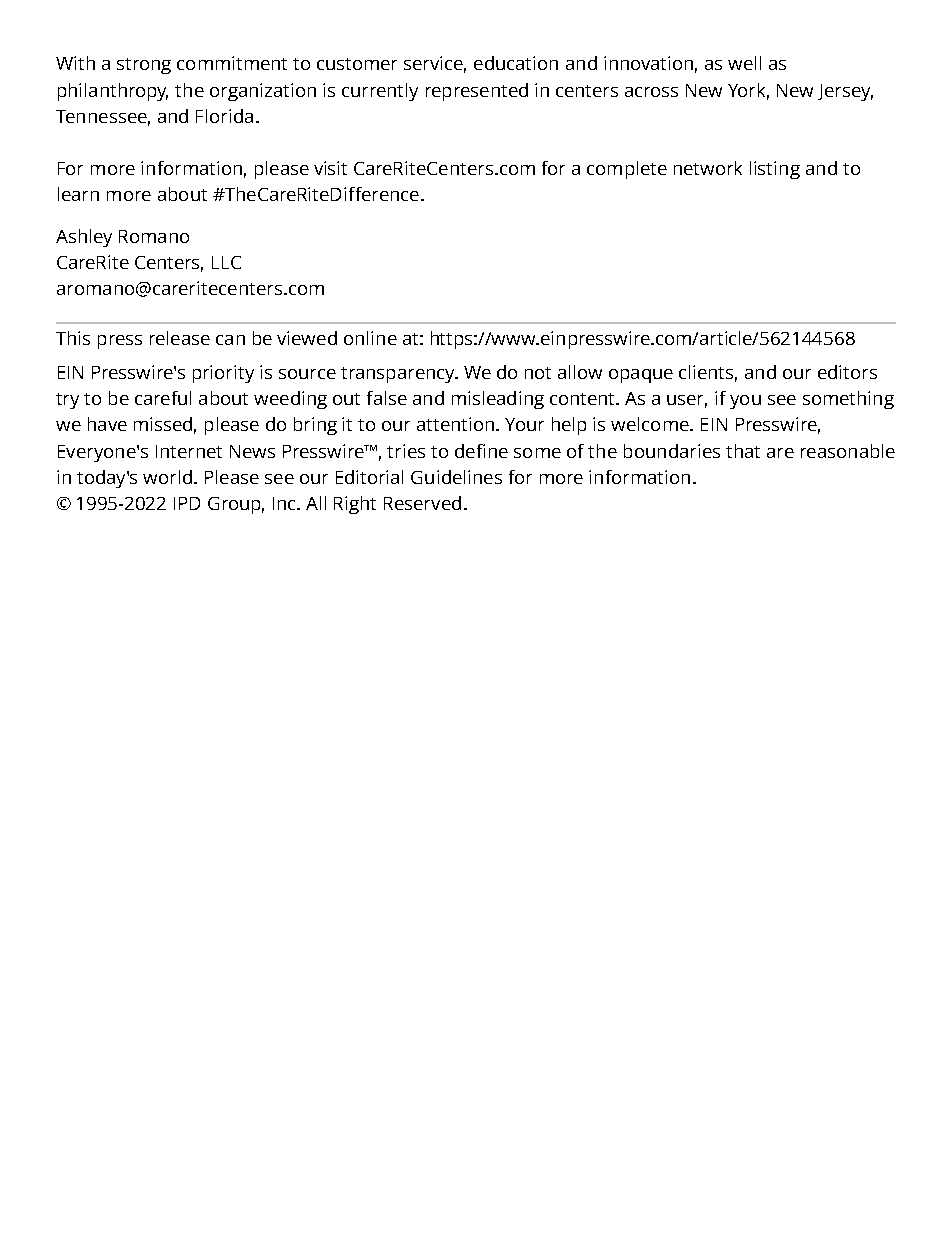  What do you see at coordinates (163, 398) in the screenshot?
I see `careful` at bounding box center [163, 398].
